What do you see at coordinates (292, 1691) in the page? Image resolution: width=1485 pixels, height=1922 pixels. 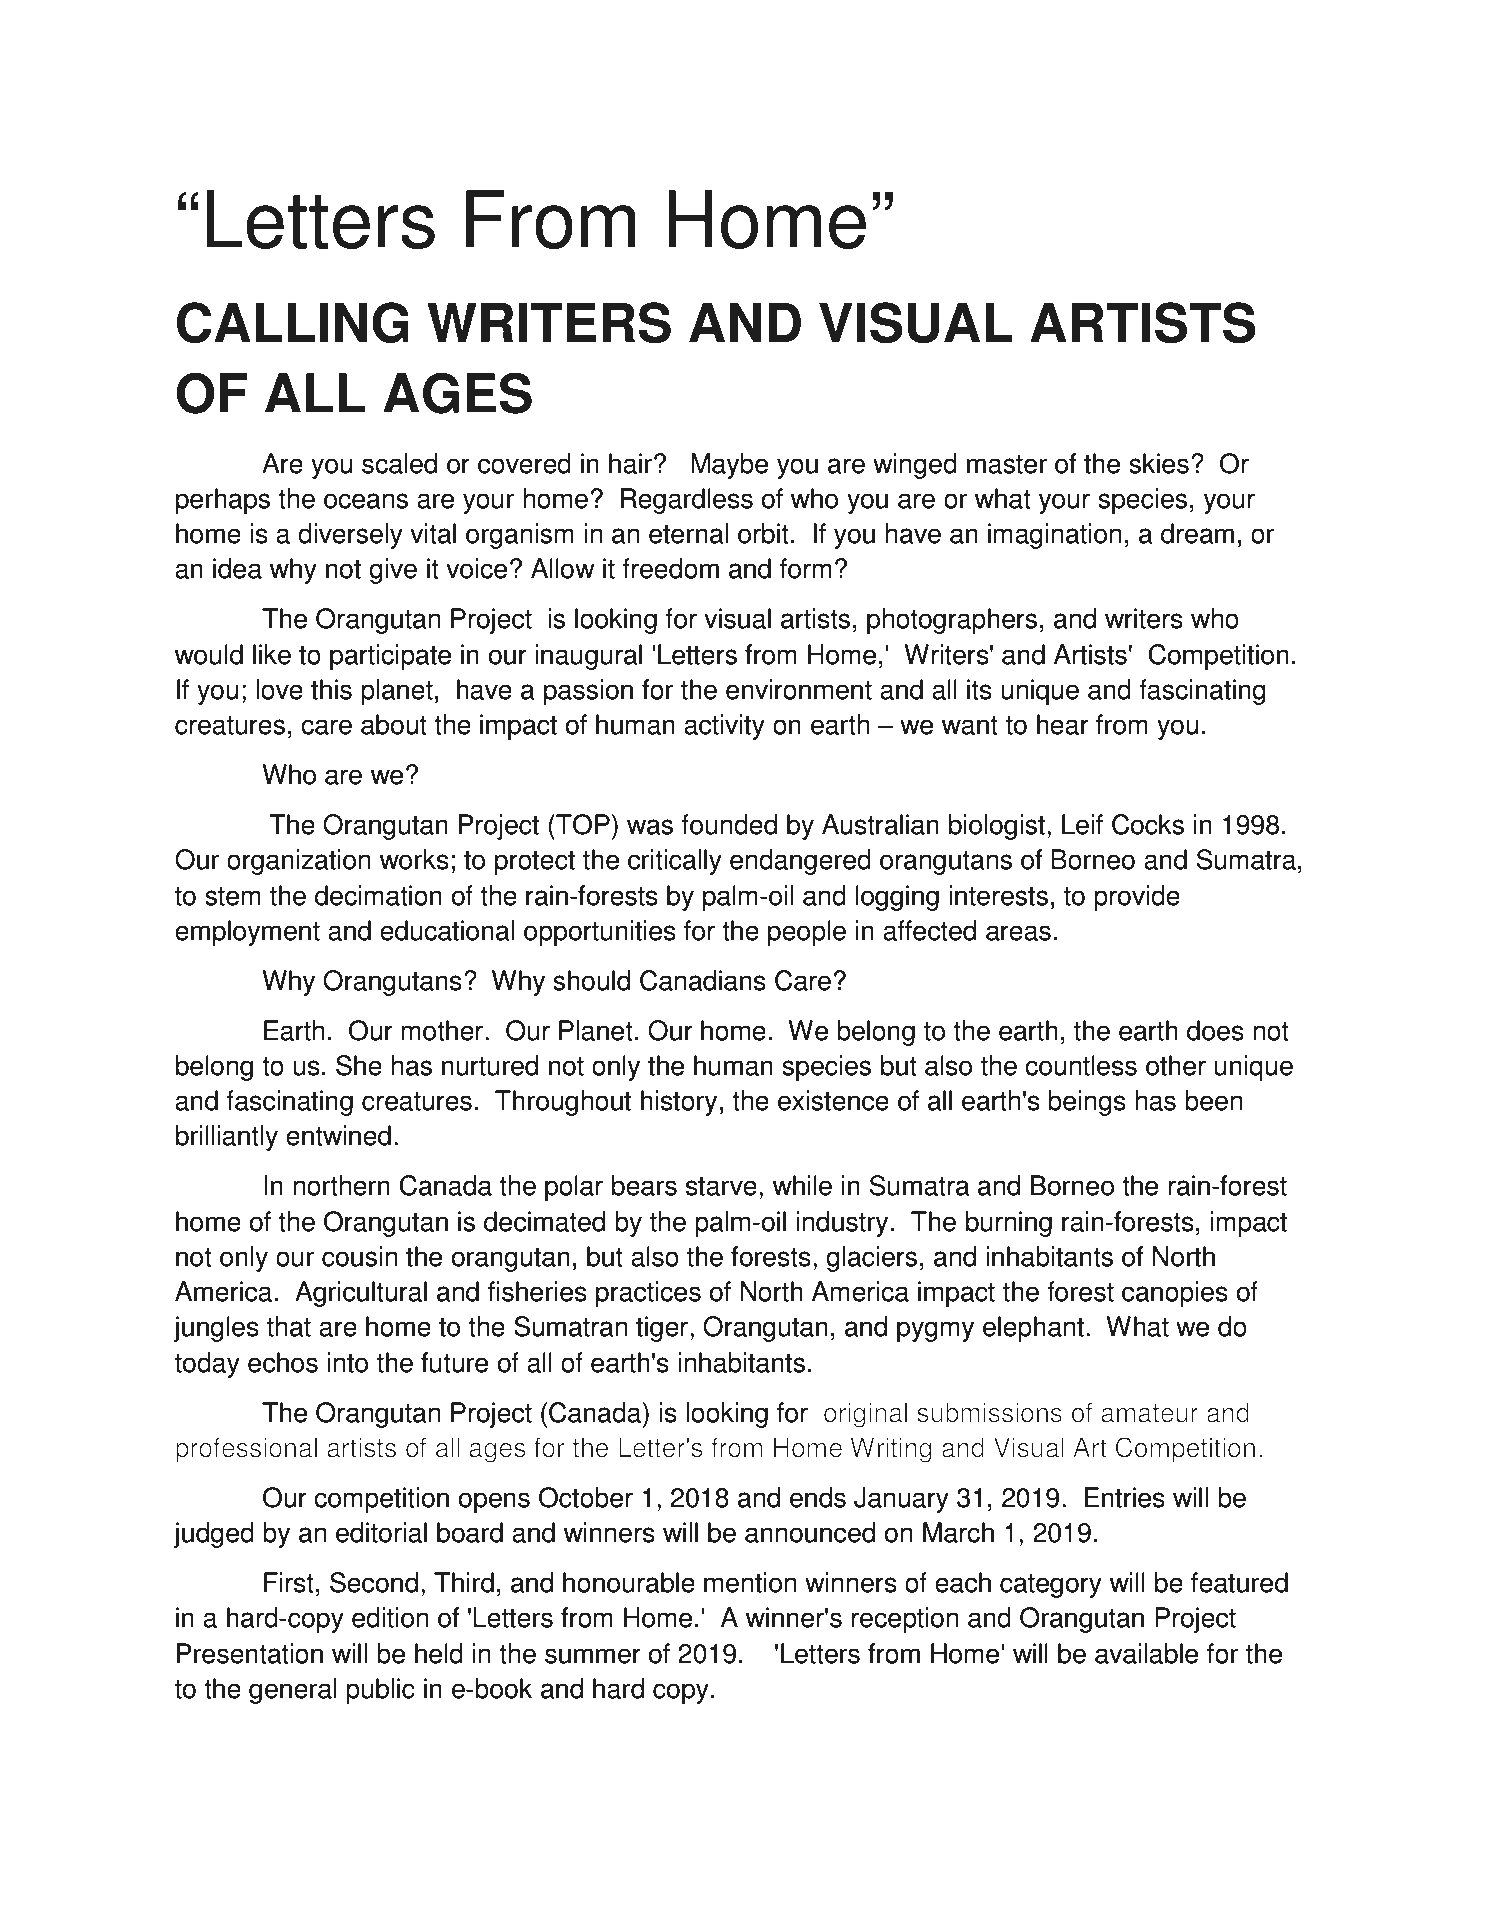 I see `general` at bounding box center [292, 1691].
